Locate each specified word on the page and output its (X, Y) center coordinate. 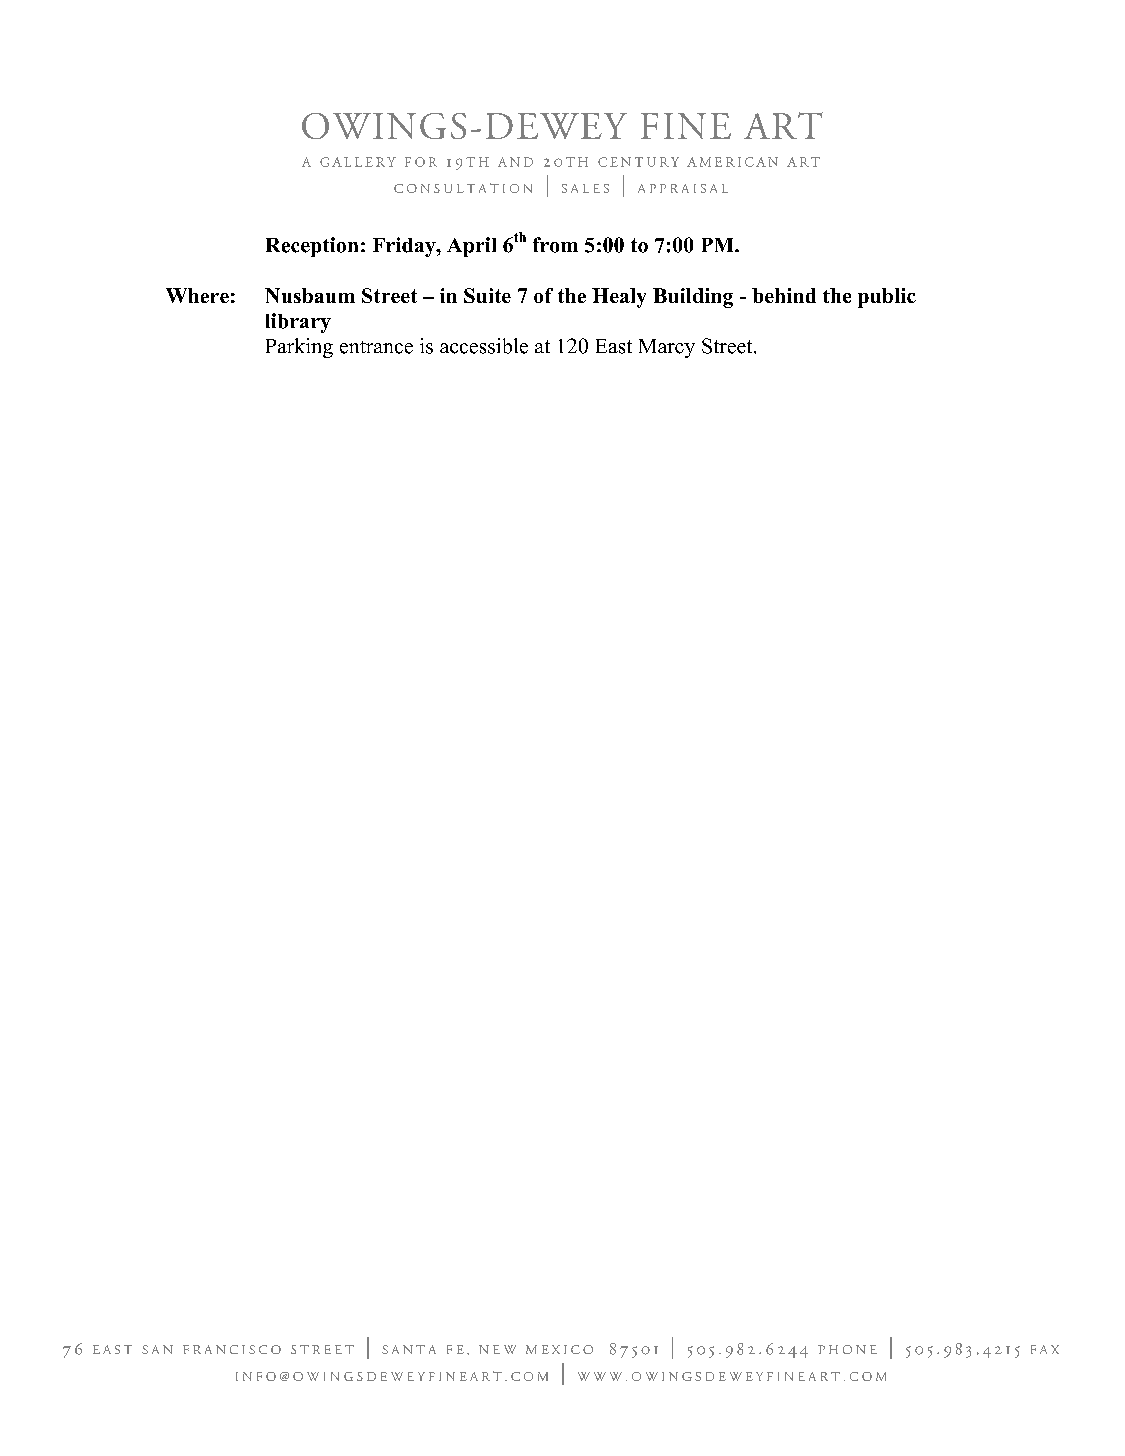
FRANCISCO (232, 1349)
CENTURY (638, 162)
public (887, 298)
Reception (312, 247)
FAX (1045, 1349)
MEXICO (559, 1349)
